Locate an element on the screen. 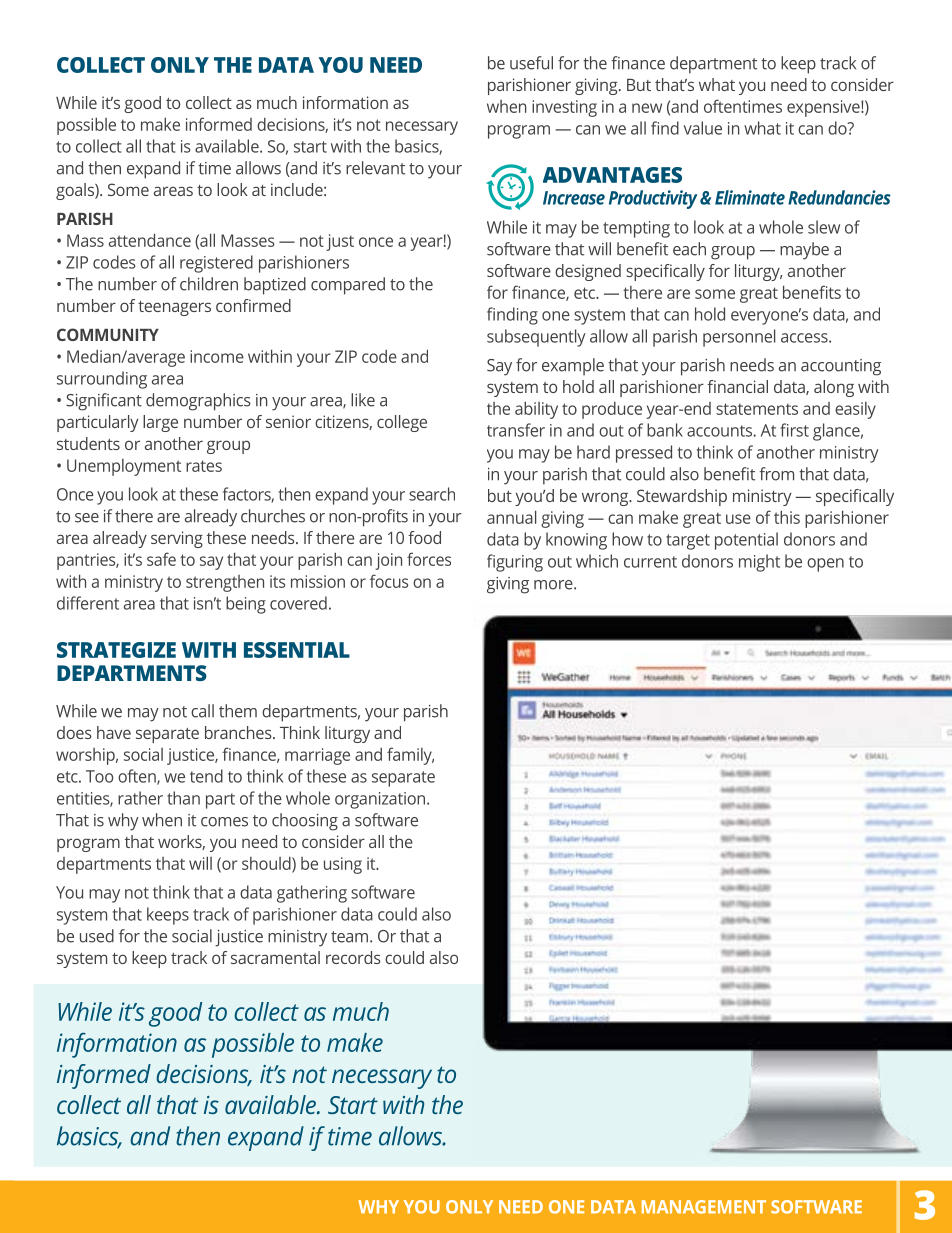 Image resolution: width=952 pixels, height=1233 pixels. search is located at coordinates (432, 494).
